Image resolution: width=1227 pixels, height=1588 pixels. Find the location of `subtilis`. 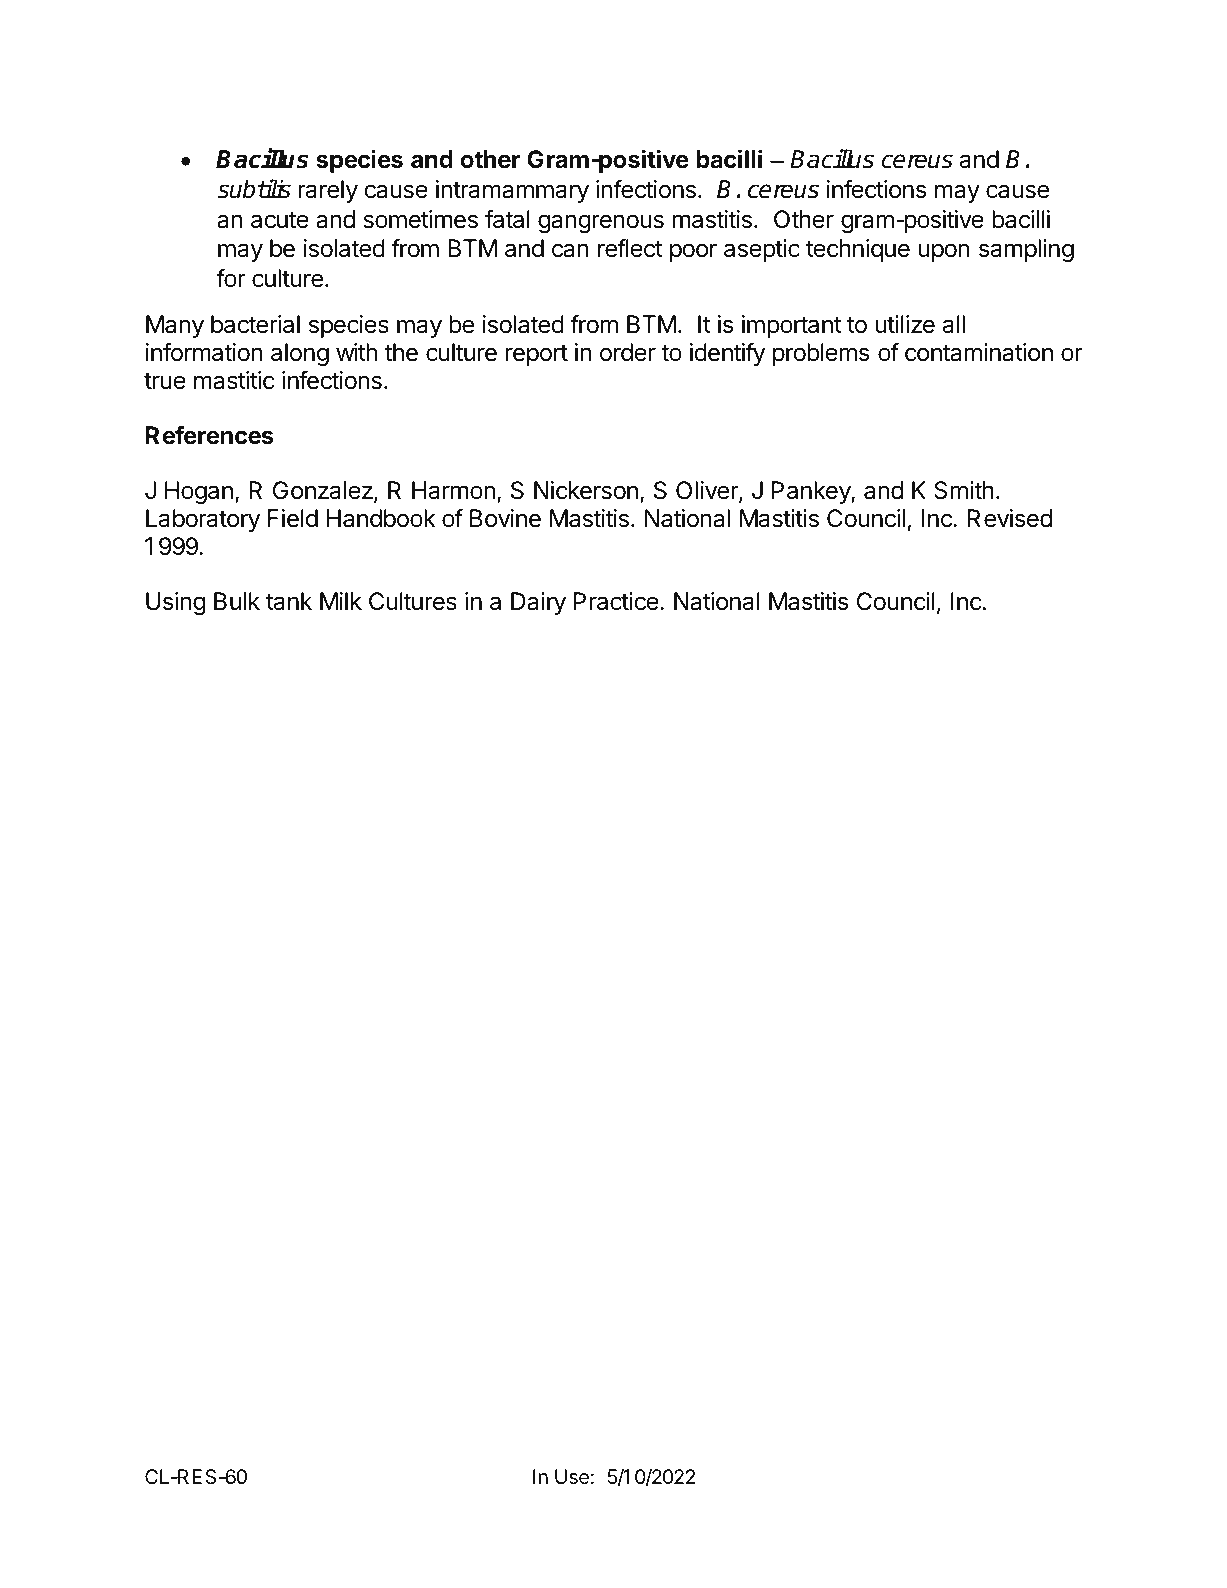

subtilis is located at coordinates (254, 189).
